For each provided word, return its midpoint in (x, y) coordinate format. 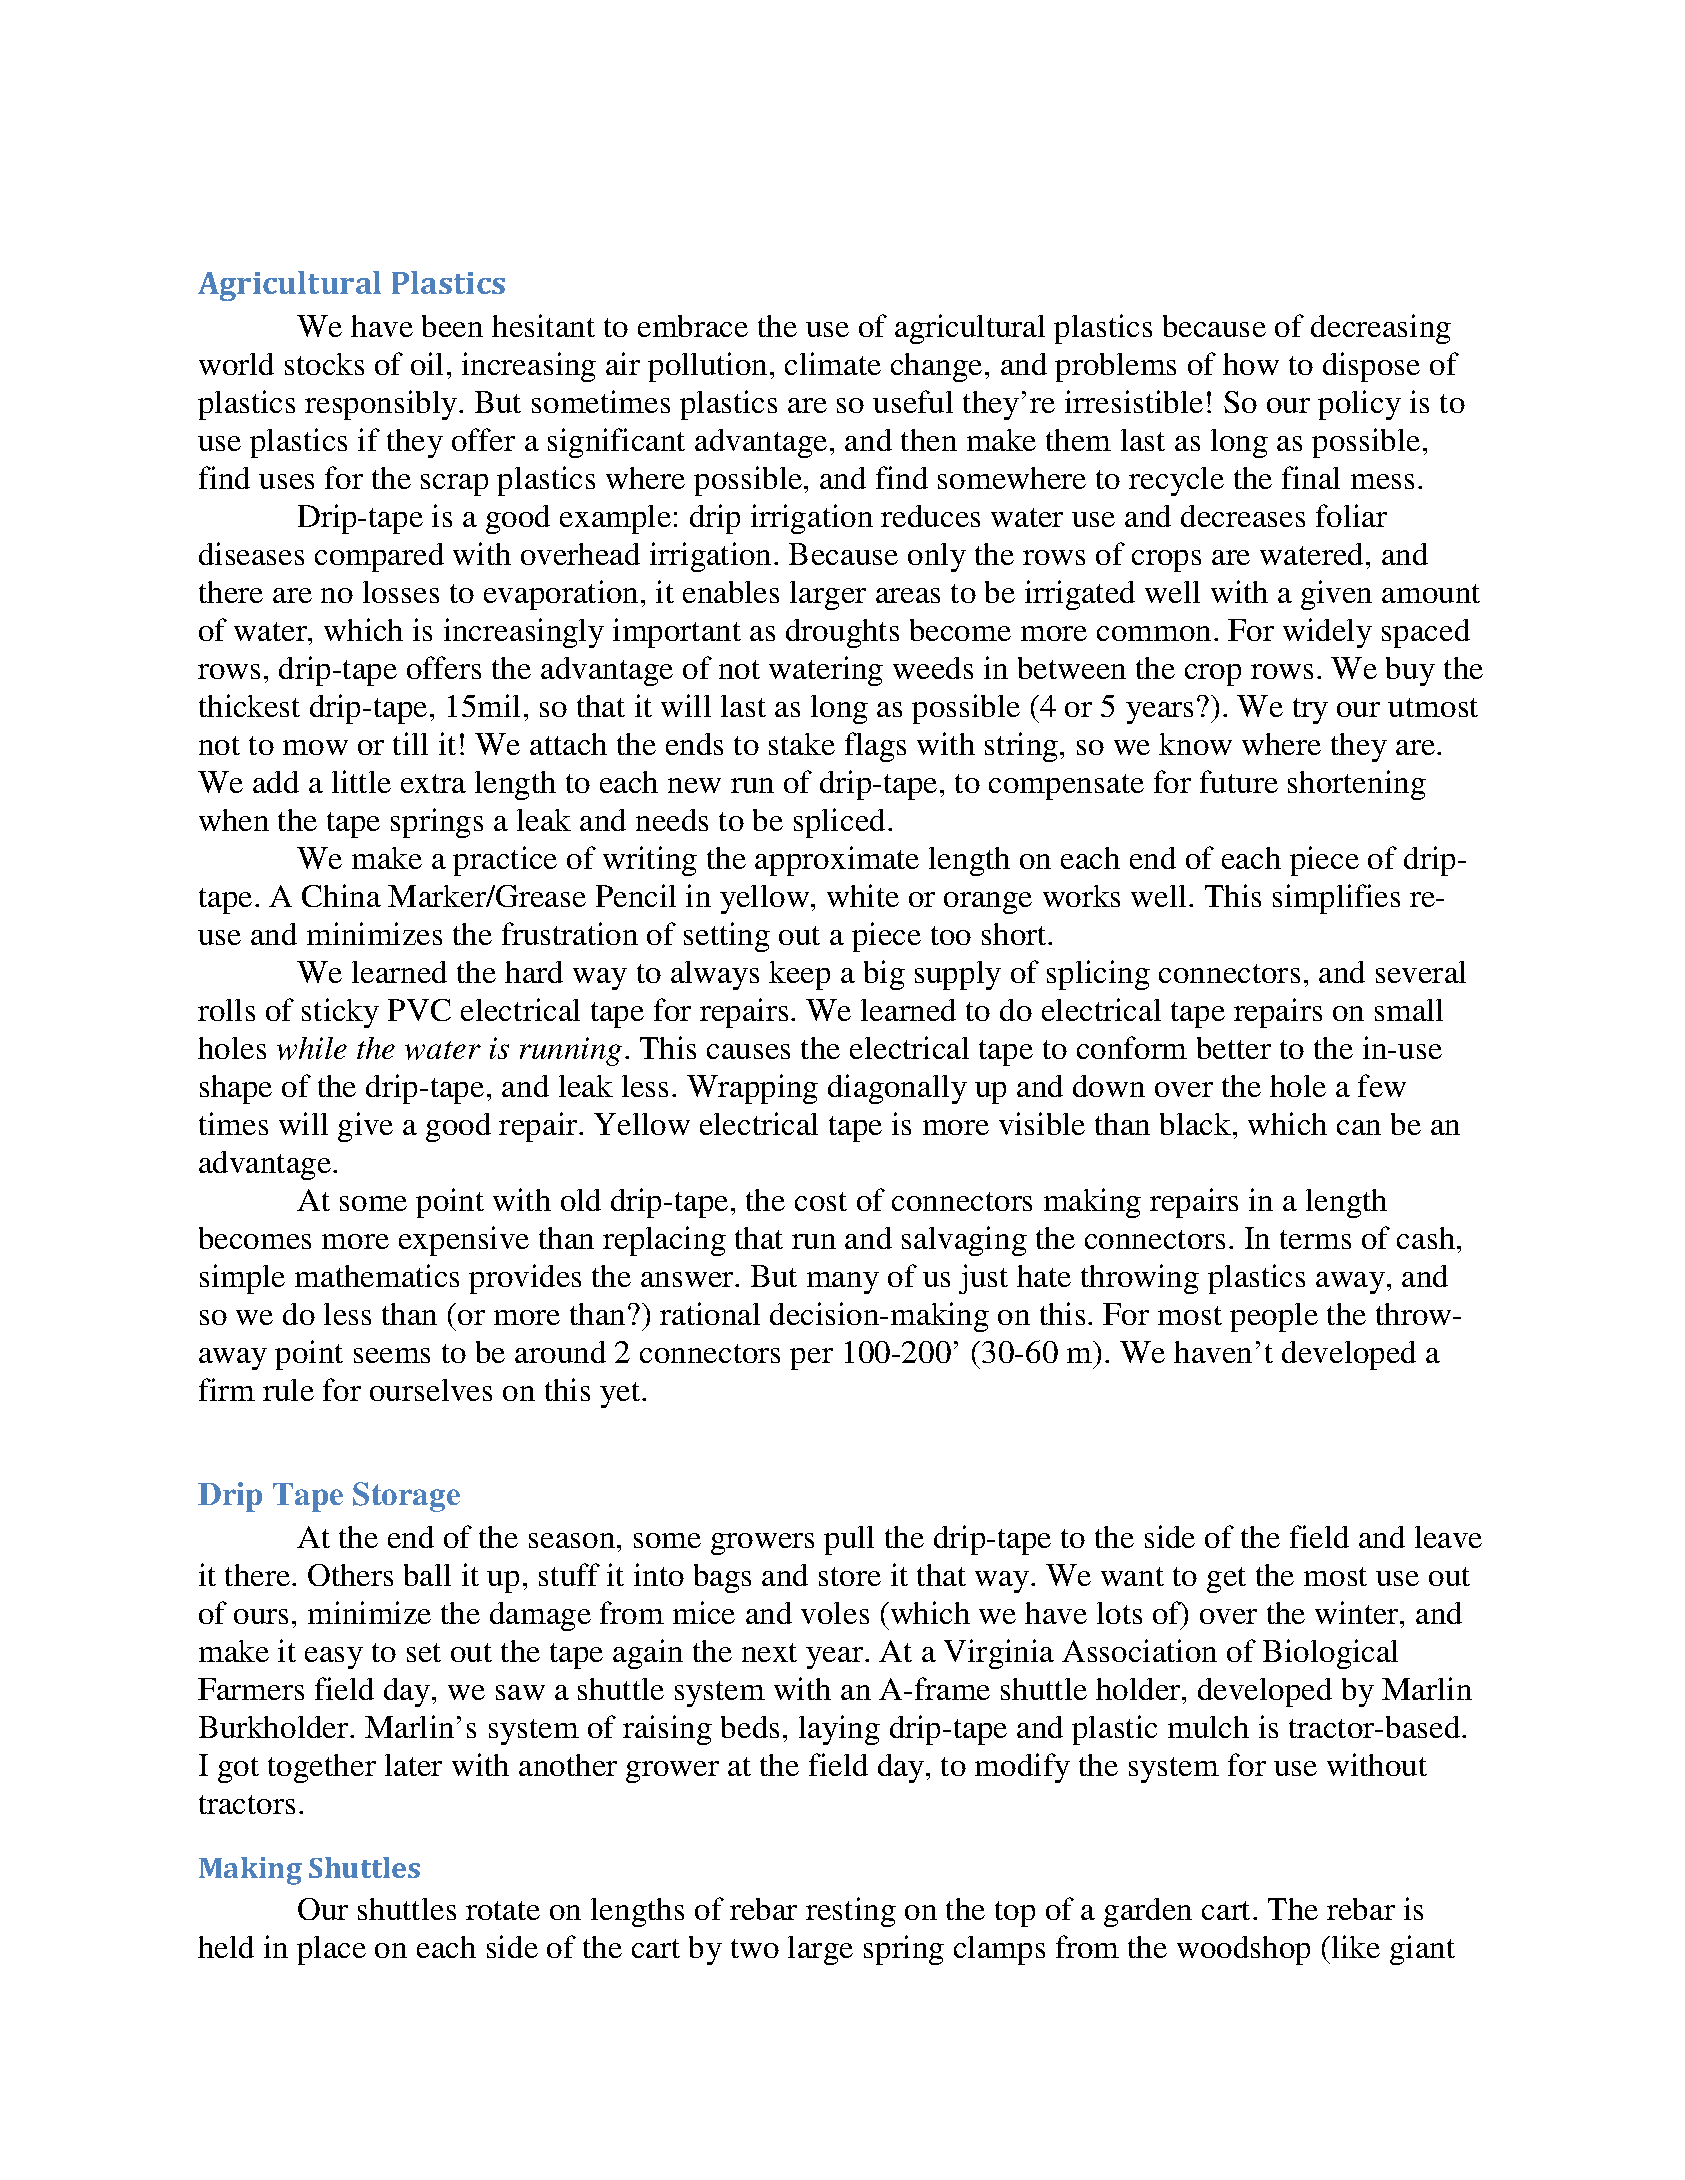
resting (851, 1912)
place (331, 1950)
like (1356, 1946)
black (1197, 1124)
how (1251, 364)
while (312, 1048)
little (361, 781)
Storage (406, 1497)
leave (1448, 1537)
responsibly (382, 405)
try (1310, 711)
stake (802, 744)
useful (913, 401)
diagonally (897, 1089)
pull (849, 1540)
